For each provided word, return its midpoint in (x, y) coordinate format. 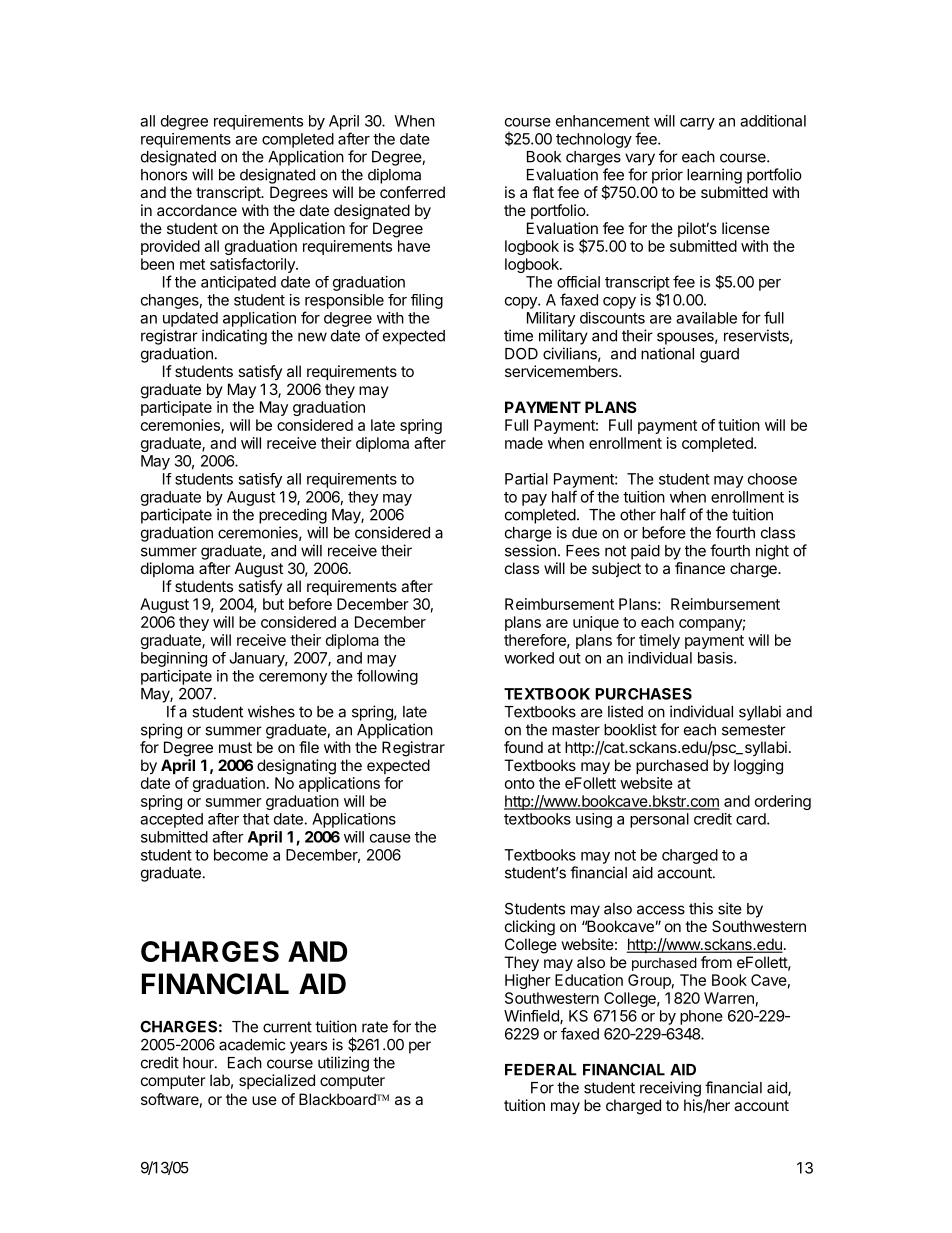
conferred (412, 192)
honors (164, 175)
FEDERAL (541, 1070)
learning (714, 176)
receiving (670, 1089)
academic (252, 1044)
